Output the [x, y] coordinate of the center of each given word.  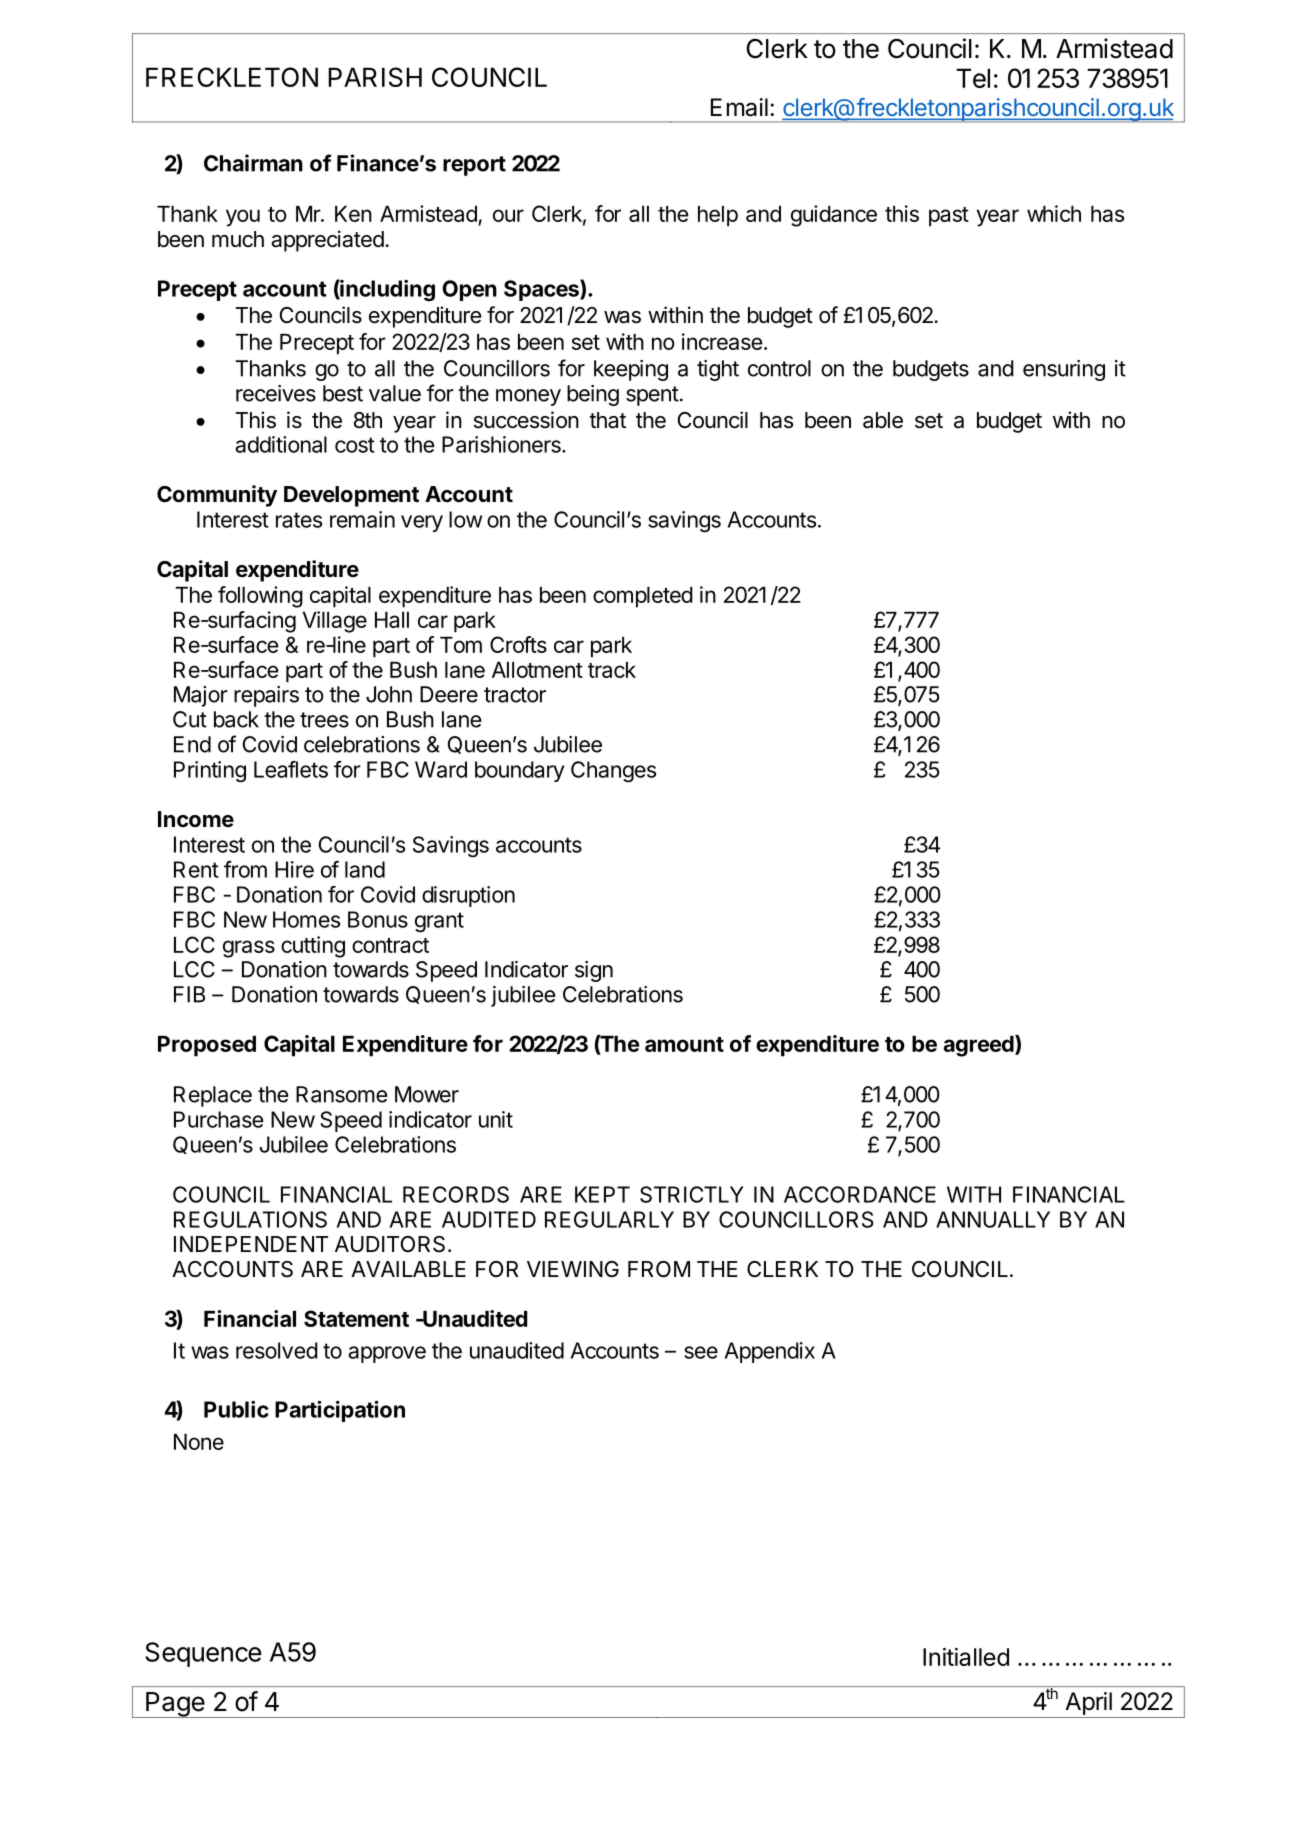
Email [739, 107]
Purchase [219, 1119]
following [260, 597]
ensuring [1064, 370]
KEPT [602, 1194]
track [612, 670]
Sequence [203, 1654]
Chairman [253, 163]
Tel [973, 78]
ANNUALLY [993, 1219]
